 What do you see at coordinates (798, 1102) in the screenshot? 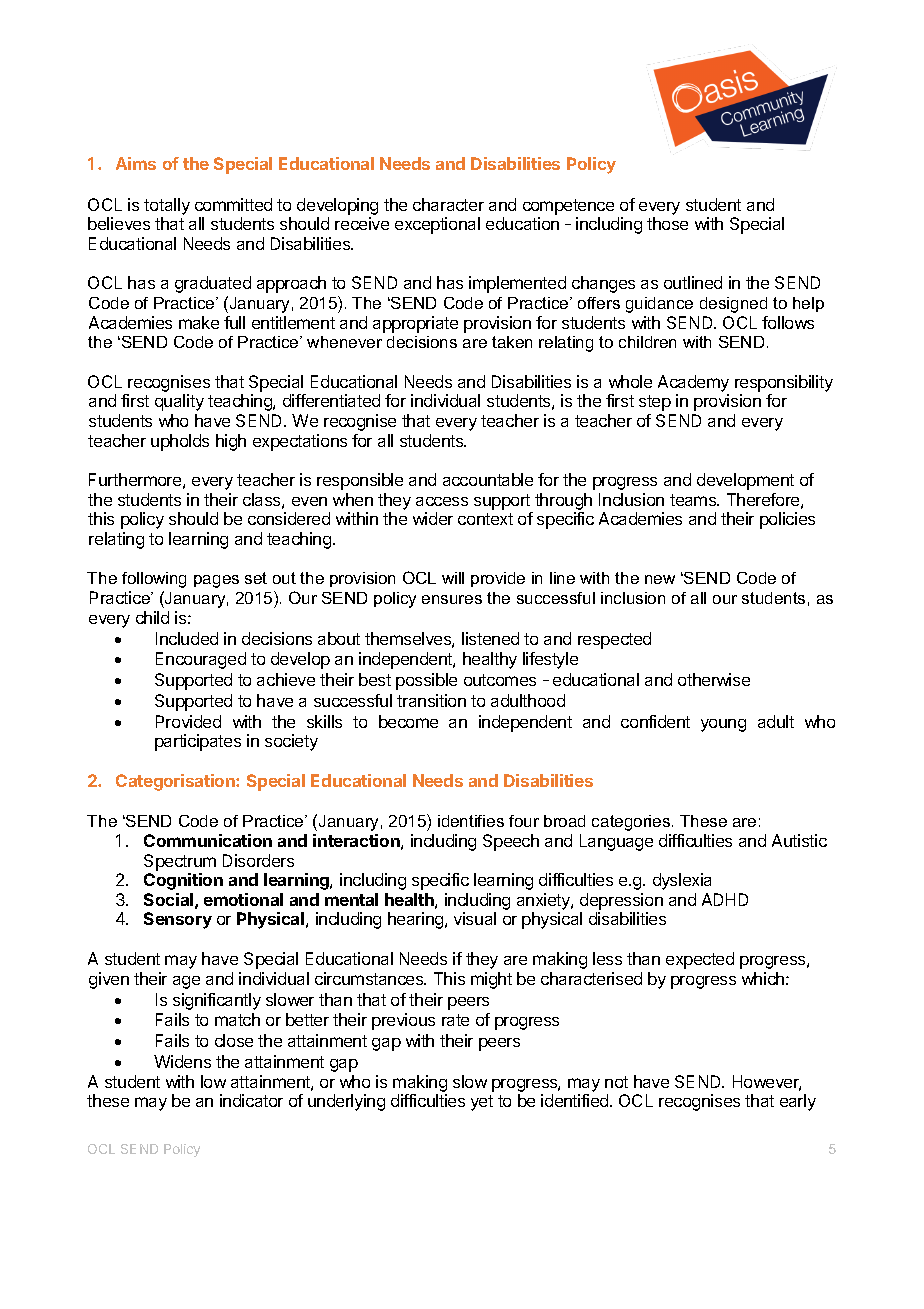
I see `early` at bounding box center [798, 1102].
